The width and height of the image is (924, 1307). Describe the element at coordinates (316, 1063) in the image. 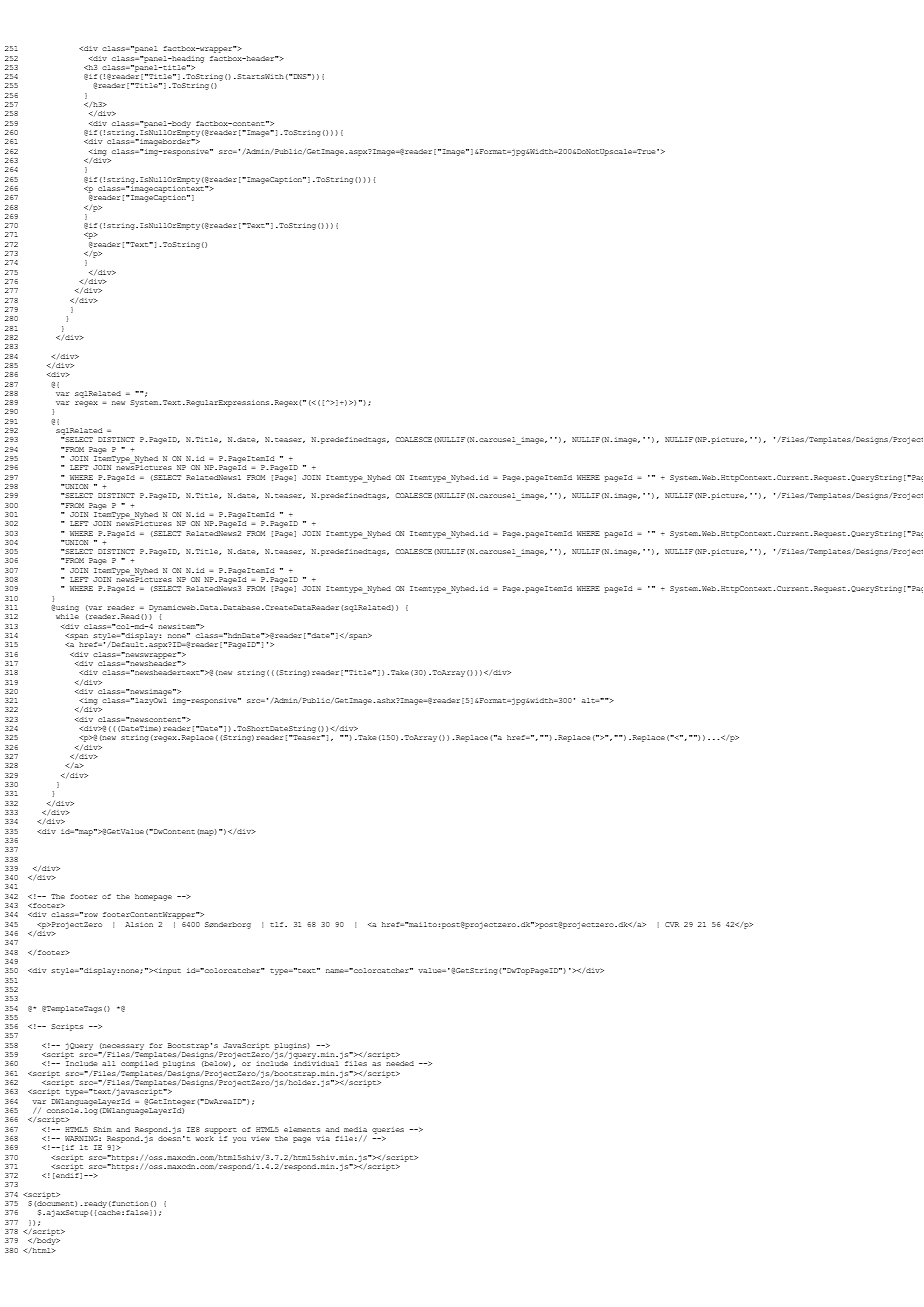

I see `individual` at that location.
